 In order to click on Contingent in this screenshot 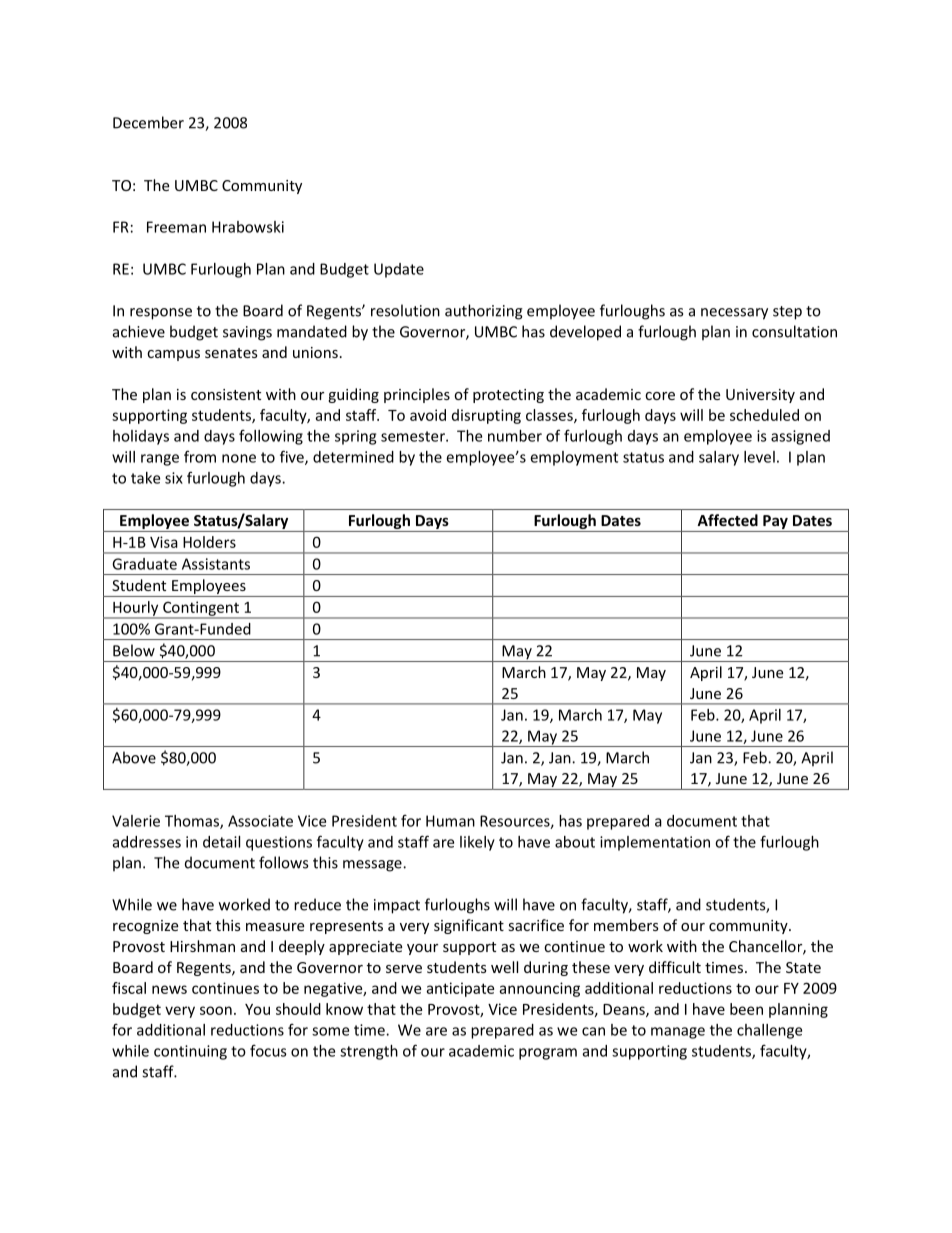, I will do `click(201, 609)`.
